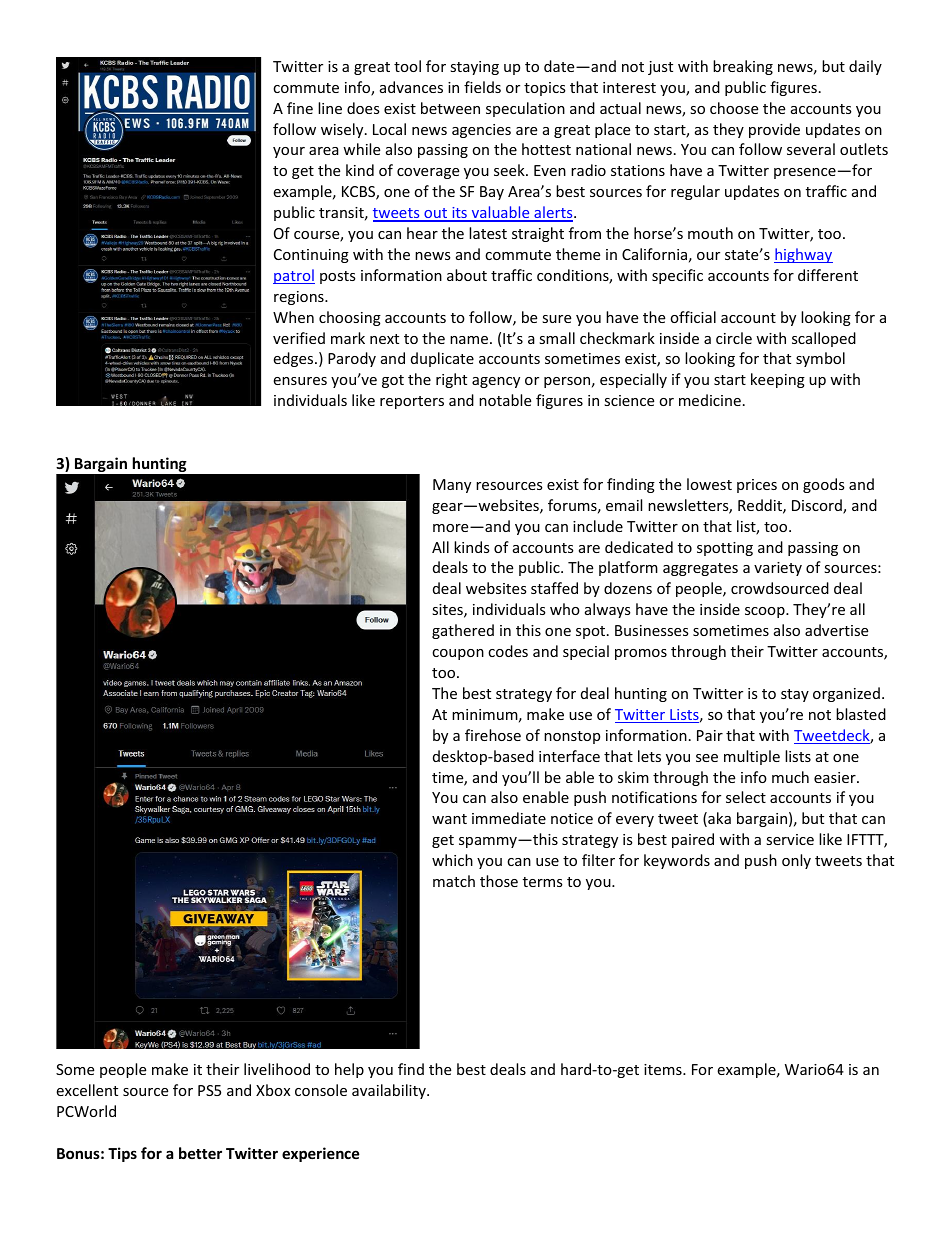 The height and width of the image is (1233, 952). Describe the element at coordinates (790, 777) in the image. I see `much` at that location.
